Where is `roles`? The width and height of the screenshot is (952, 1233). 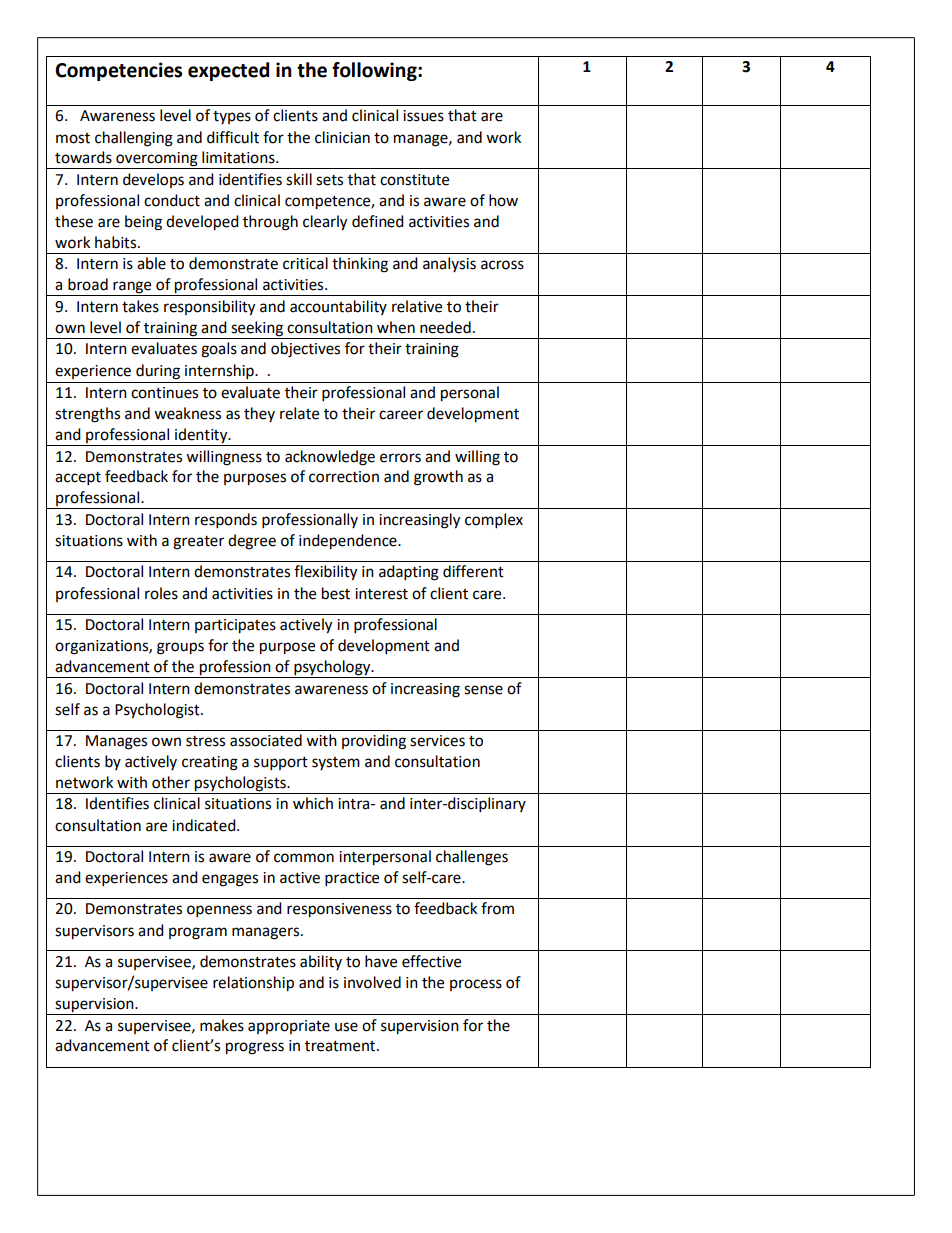
roles is located at coordinates (161, 593).
